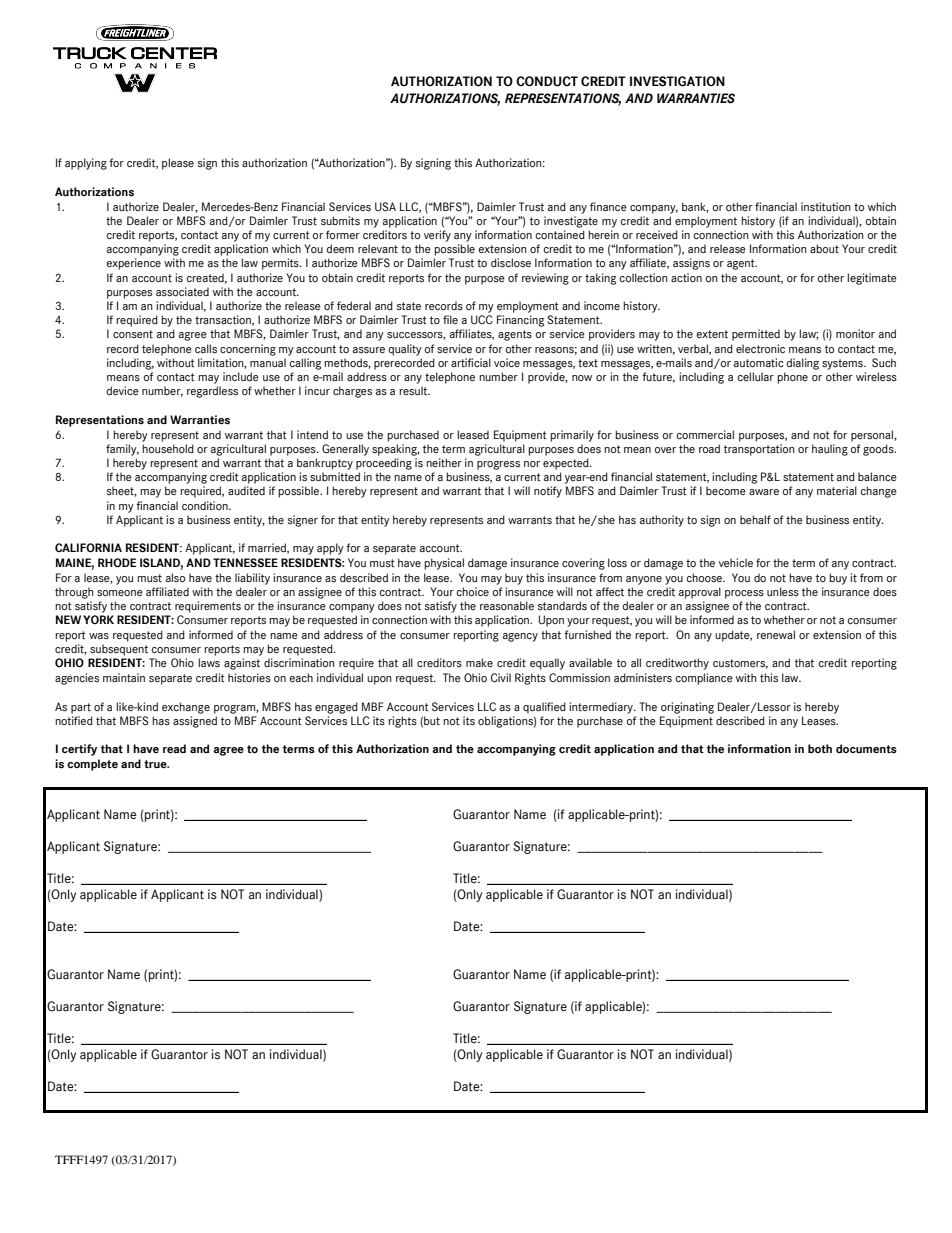  Describe the element at coordinates (544, 708) in the screenshot. I see `qualified` at that location.
